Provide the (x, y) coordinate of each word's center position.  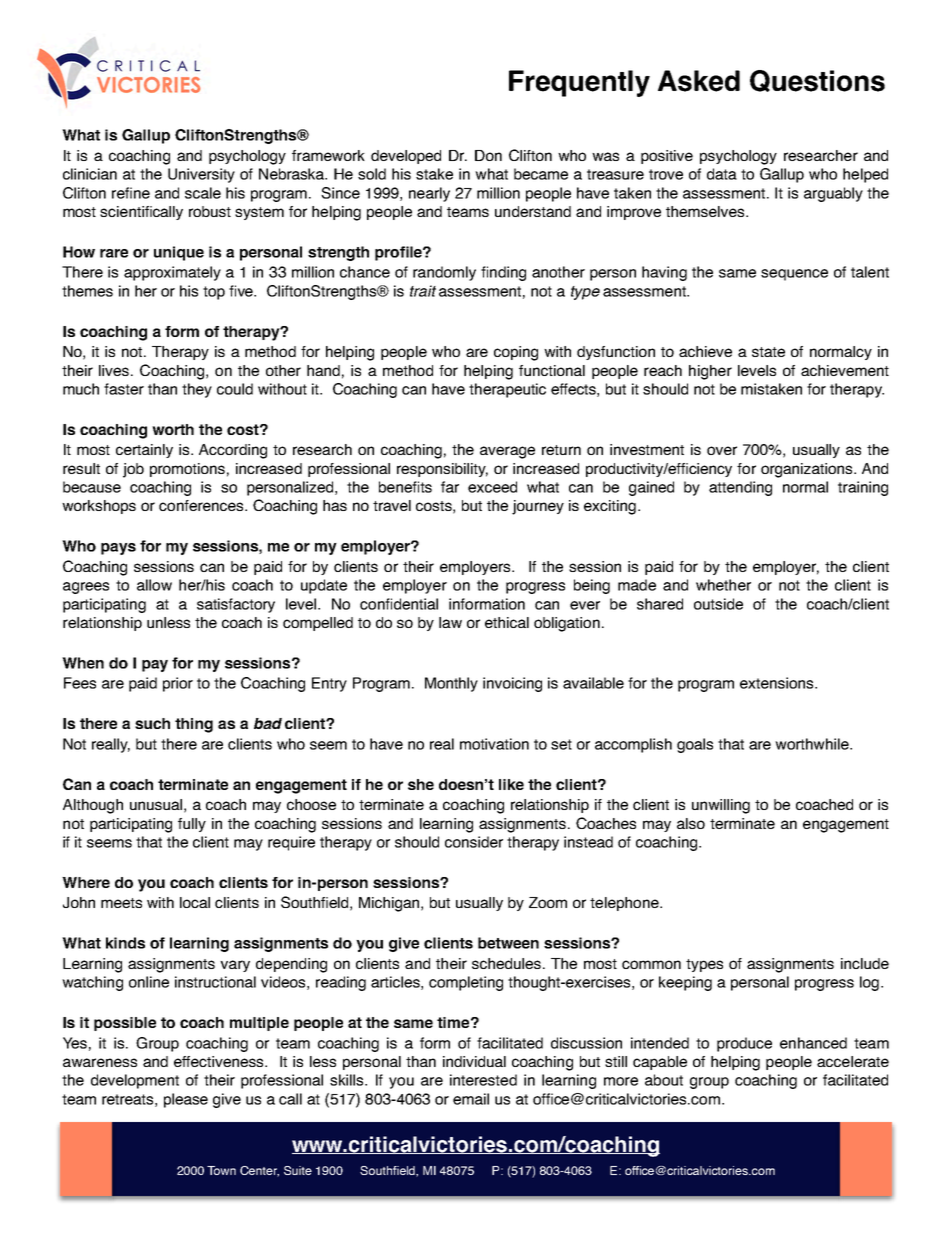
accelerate (853, 1061)
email (471, 1099)
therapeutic (507, 390)
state (768, 352)
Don (488, 155)
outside (718, 604)
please (186, 1100)
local (195, 902)
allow (154, 585)
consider (474, 842)
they (197, 390)
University (201, 175)
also (691, 823)
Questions (817, 81)
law (450, 622)
